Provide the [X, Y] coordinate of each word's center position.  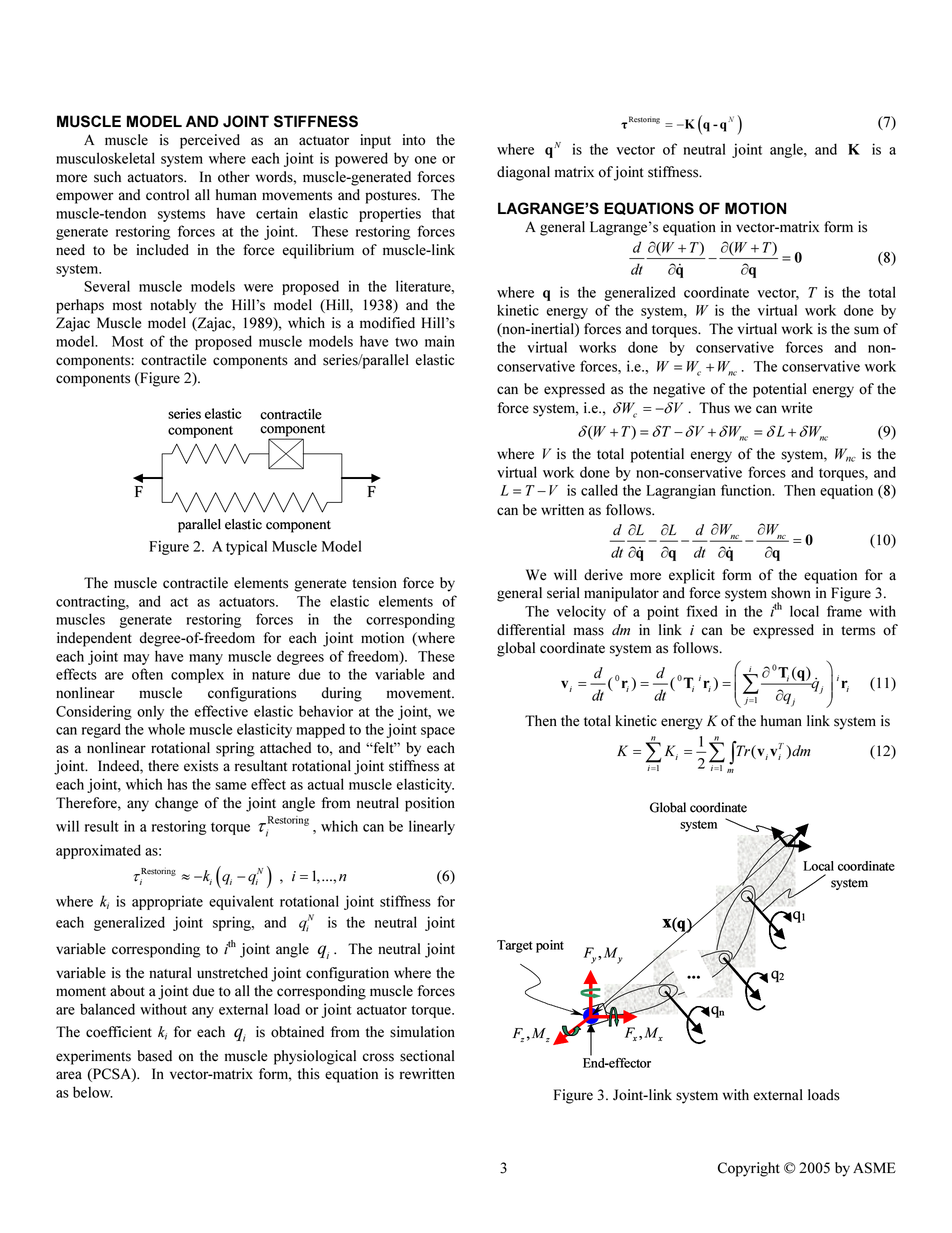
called [599, 490]
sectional [427, 1056]
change [176, 804]
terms [858, 631]
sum [866, 330]
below [93, 1092]
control [167, 195]
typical [246, 547]
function [747, 490]
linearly [432, 827]
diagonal [523, 173]
